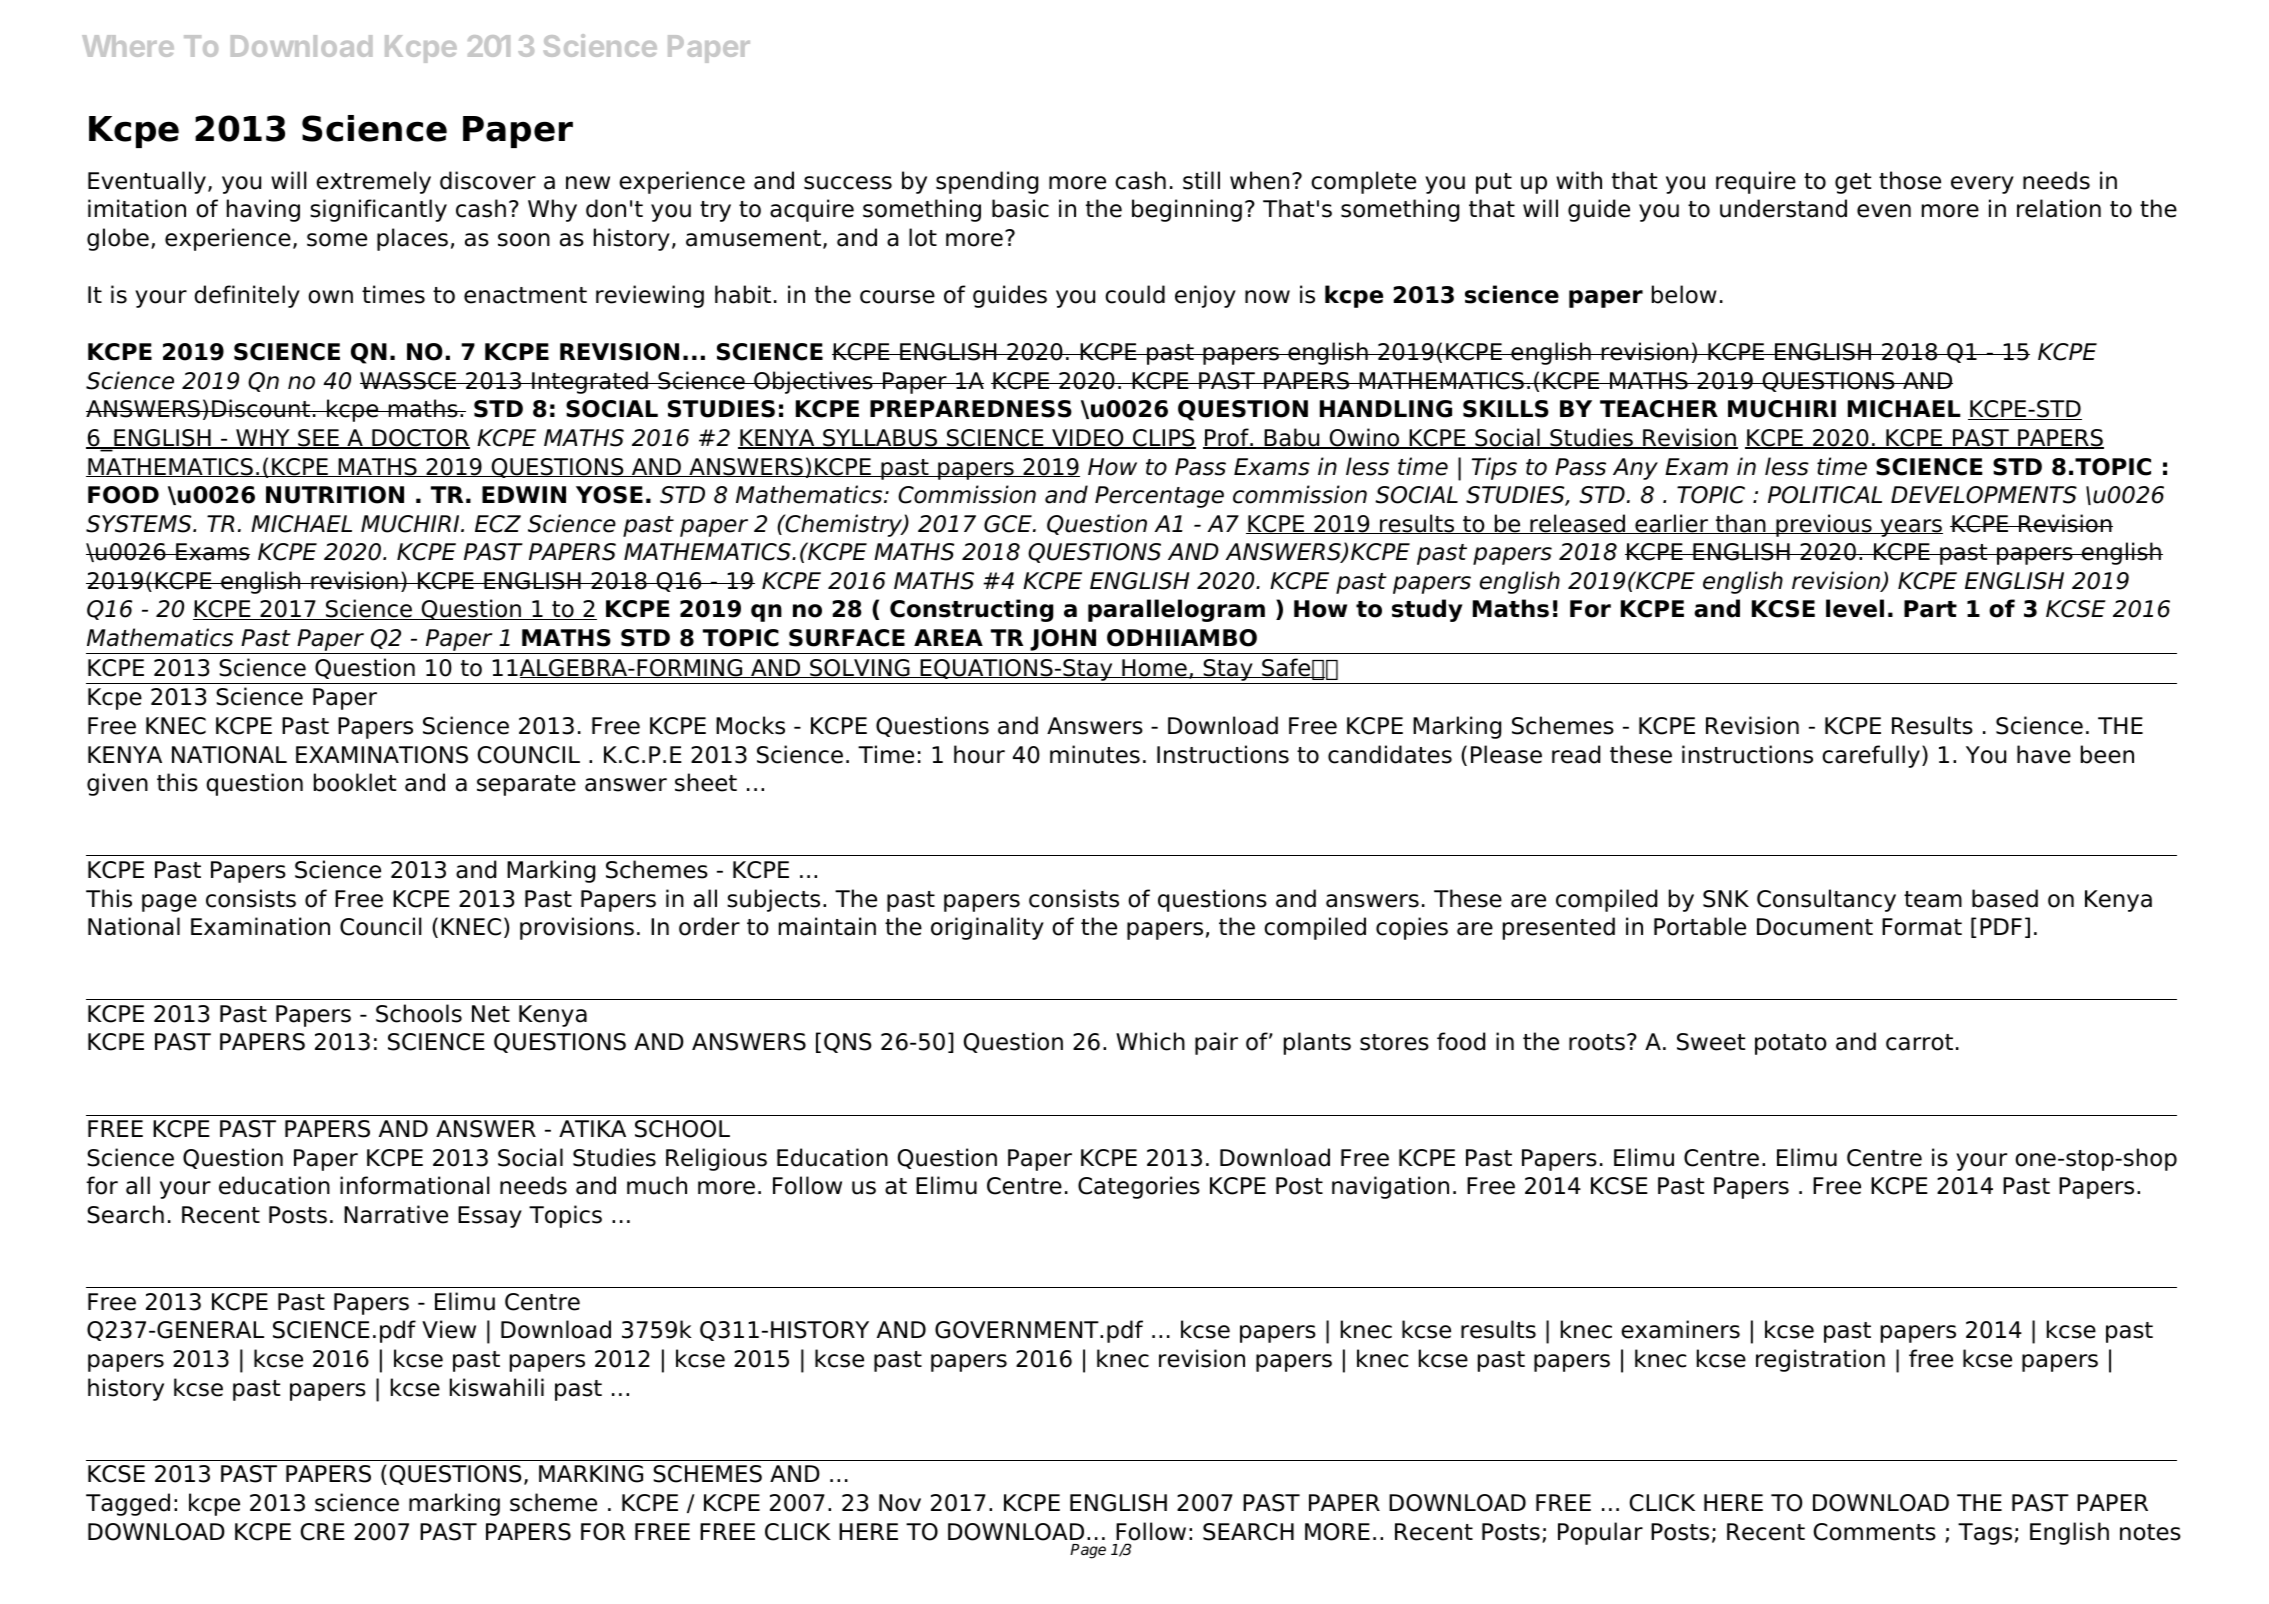 This screenshot has width=2269, height=1604. What do you see at coordinates (987, 928) in the screenshot?
I see `originality` at bounding box center [987, 928].
